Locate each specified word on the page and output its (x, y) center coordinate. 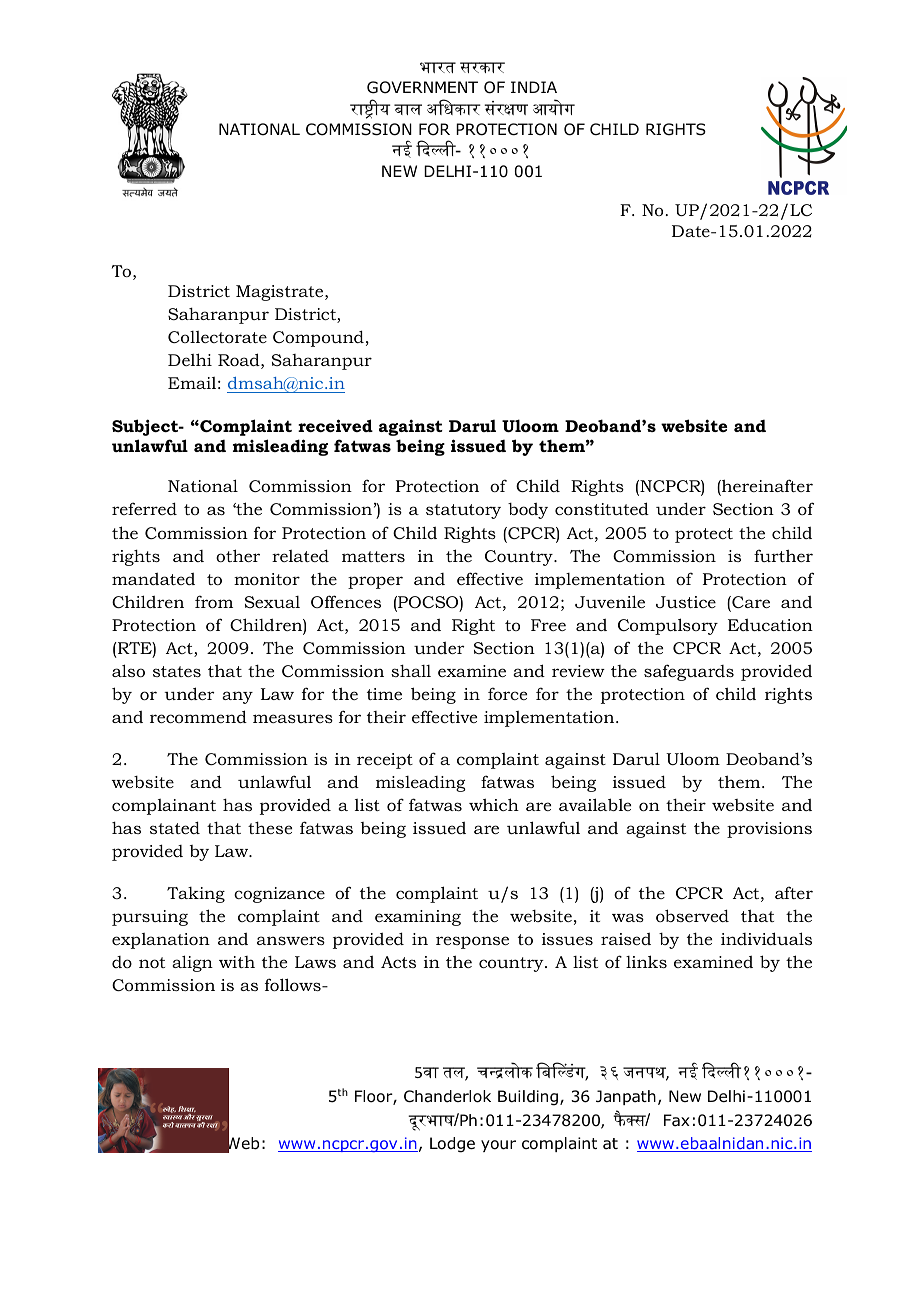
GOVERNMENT (422, 87)
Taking (196, 895)
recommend (198, 716)
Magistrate (281, 293)
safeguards (689, 672)
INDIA (534, 87)
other (238, 555)
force (507, 693)
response (472, 942)
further (783, 555)
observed (692, 915)
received (335, 425)
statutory (463, 511)
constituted (602, 508)
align (192, 963)
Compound (318, 338)
